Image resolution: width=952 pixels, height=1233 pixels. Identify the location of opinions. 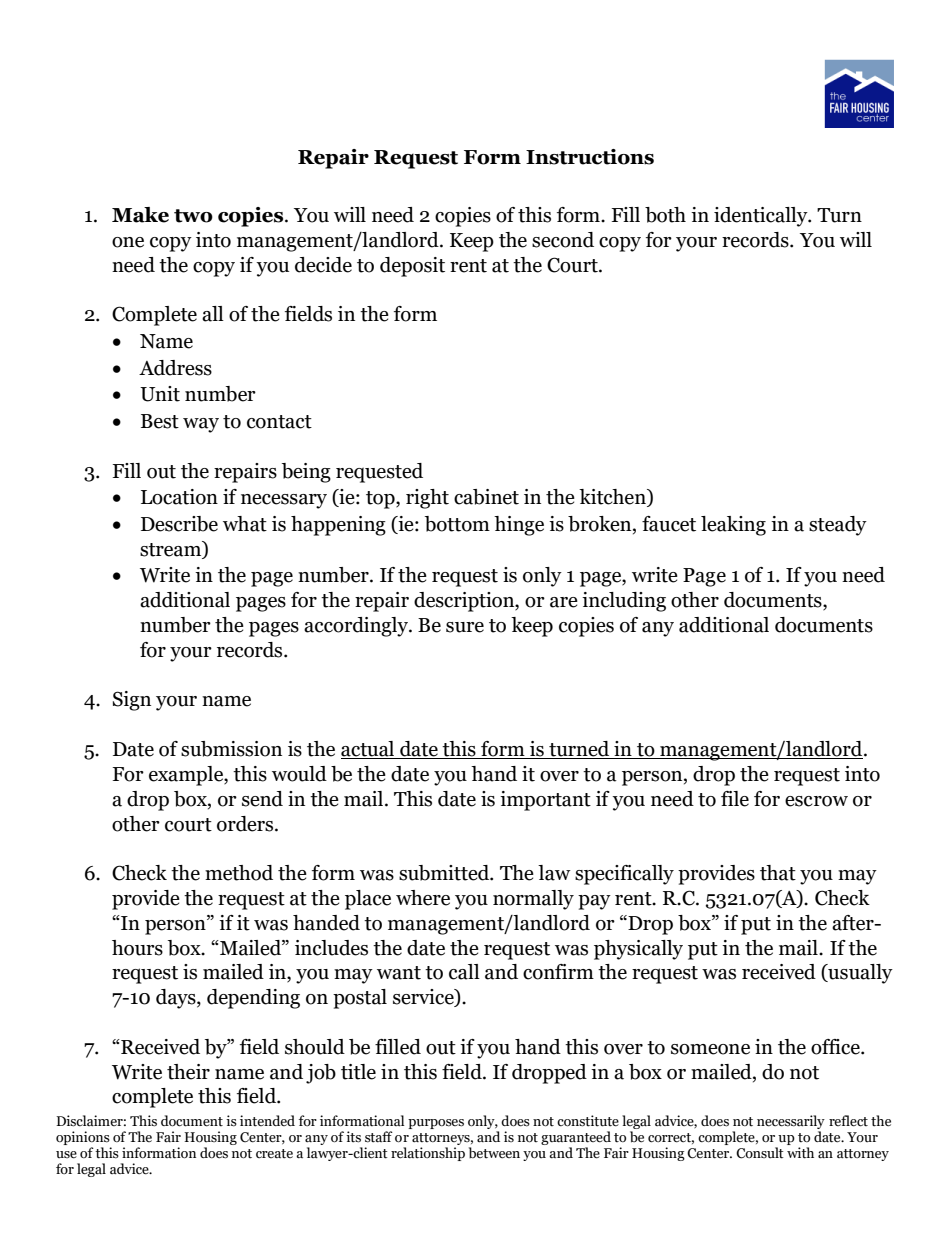
(83, 1139).
